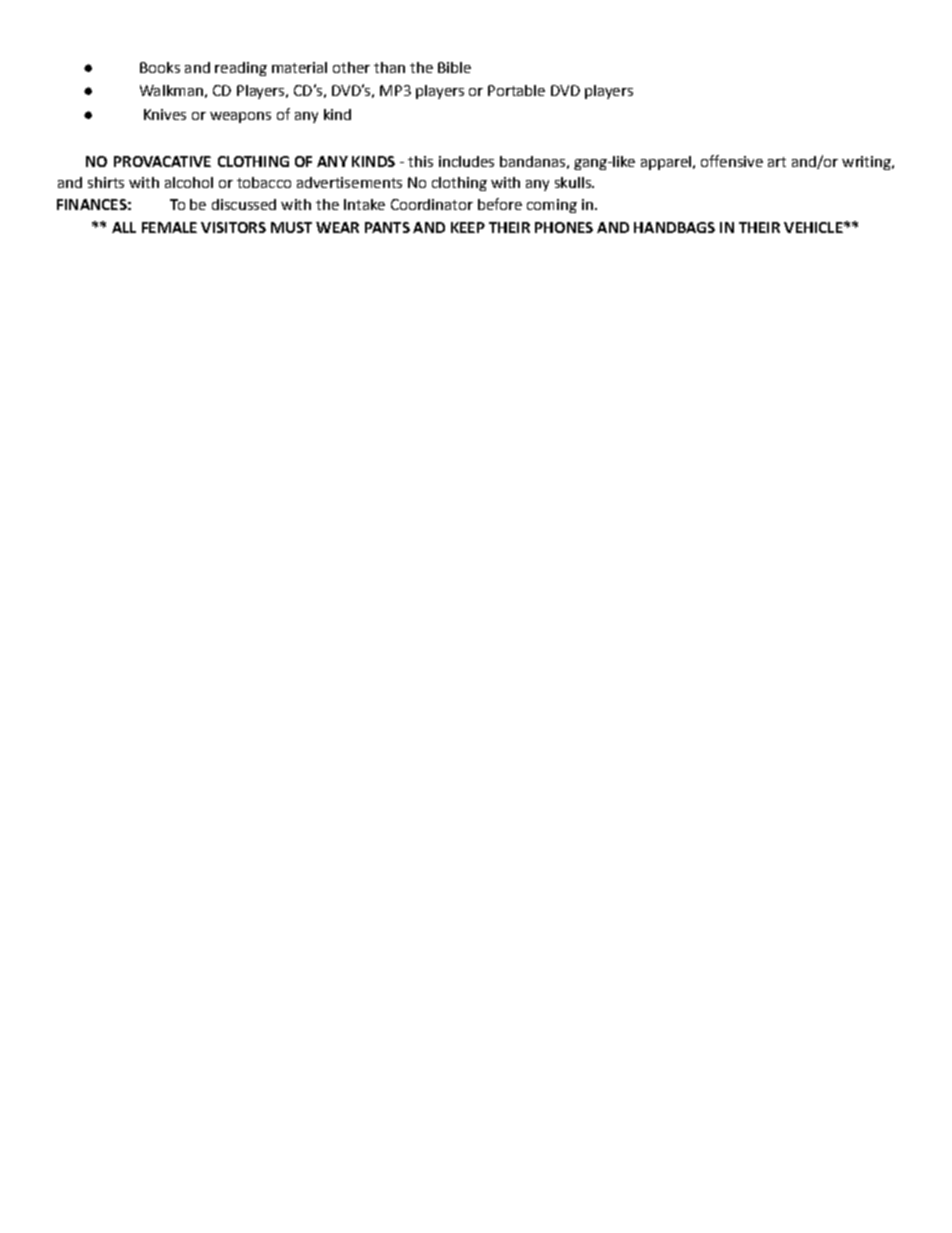  Describe the element at coordinates (169, 227) in the image. I see `FEMALE` at that location.
